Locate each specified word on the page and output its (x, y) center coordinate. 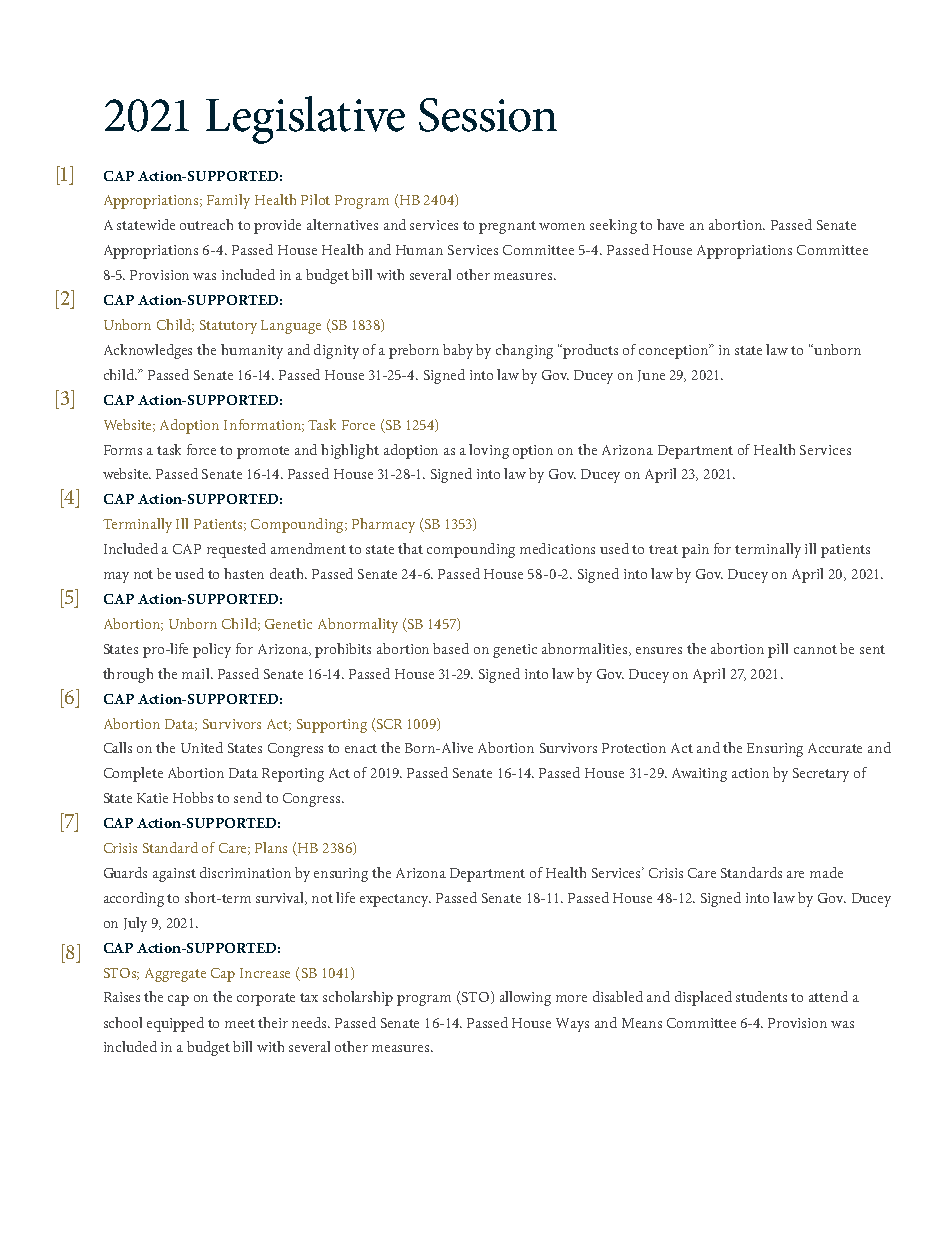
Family (228, 201)
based (451, 648)
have (670, 224)
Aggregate (175, 975)
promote (263, 452)
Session (488, 115)
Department (695, 452)
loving (489, 451)
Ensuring (775, 750)
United (202, 747)
